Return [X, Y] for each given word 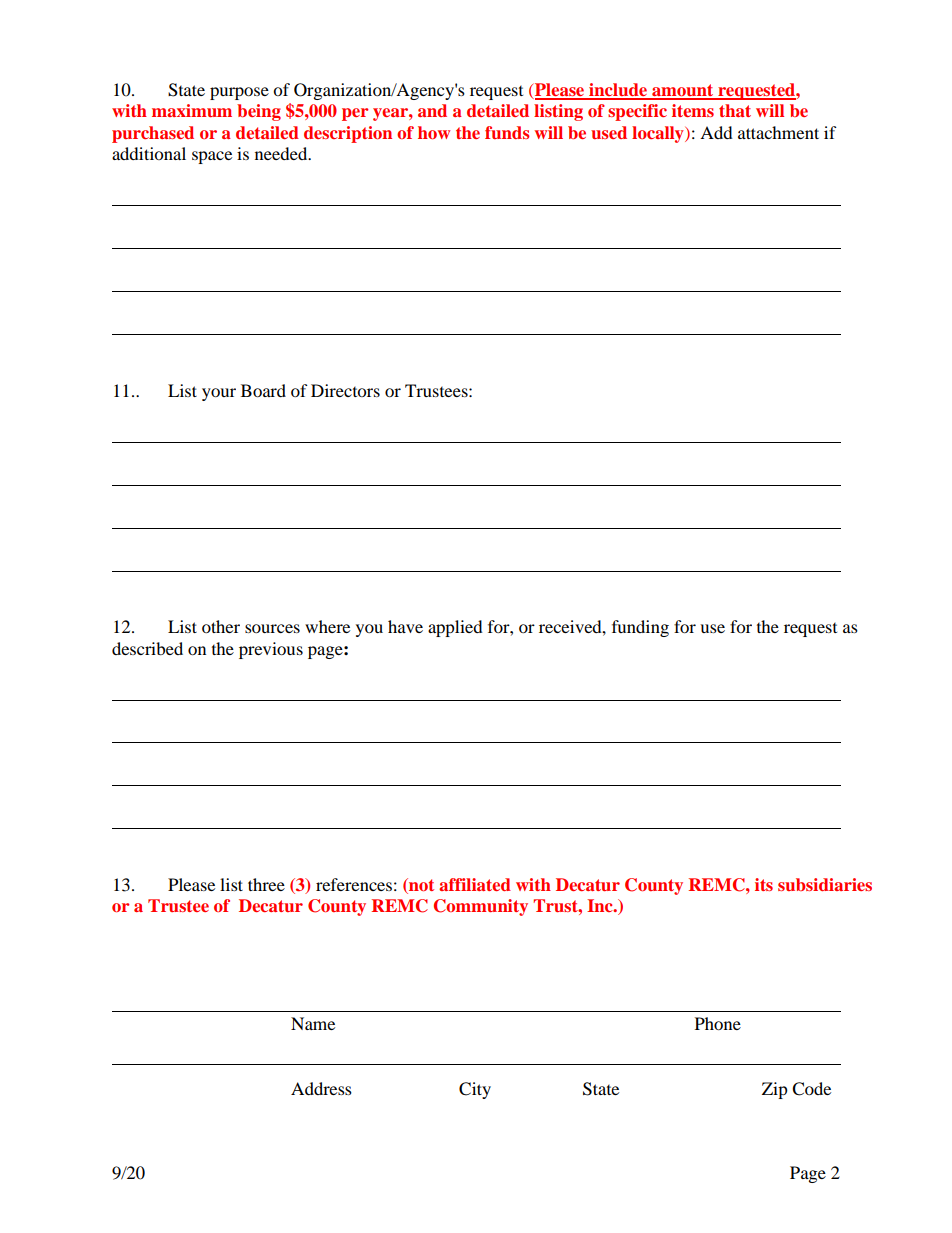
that [735, 110]
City [475, 1090]
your [219, 394]
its [764, 884]
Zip [775, 1090]
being [259, 112]
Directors [345, 390]
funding [640, 628]
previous [271, 650]
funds [507, 132]
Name [313, 1023]
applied [455, 628]
